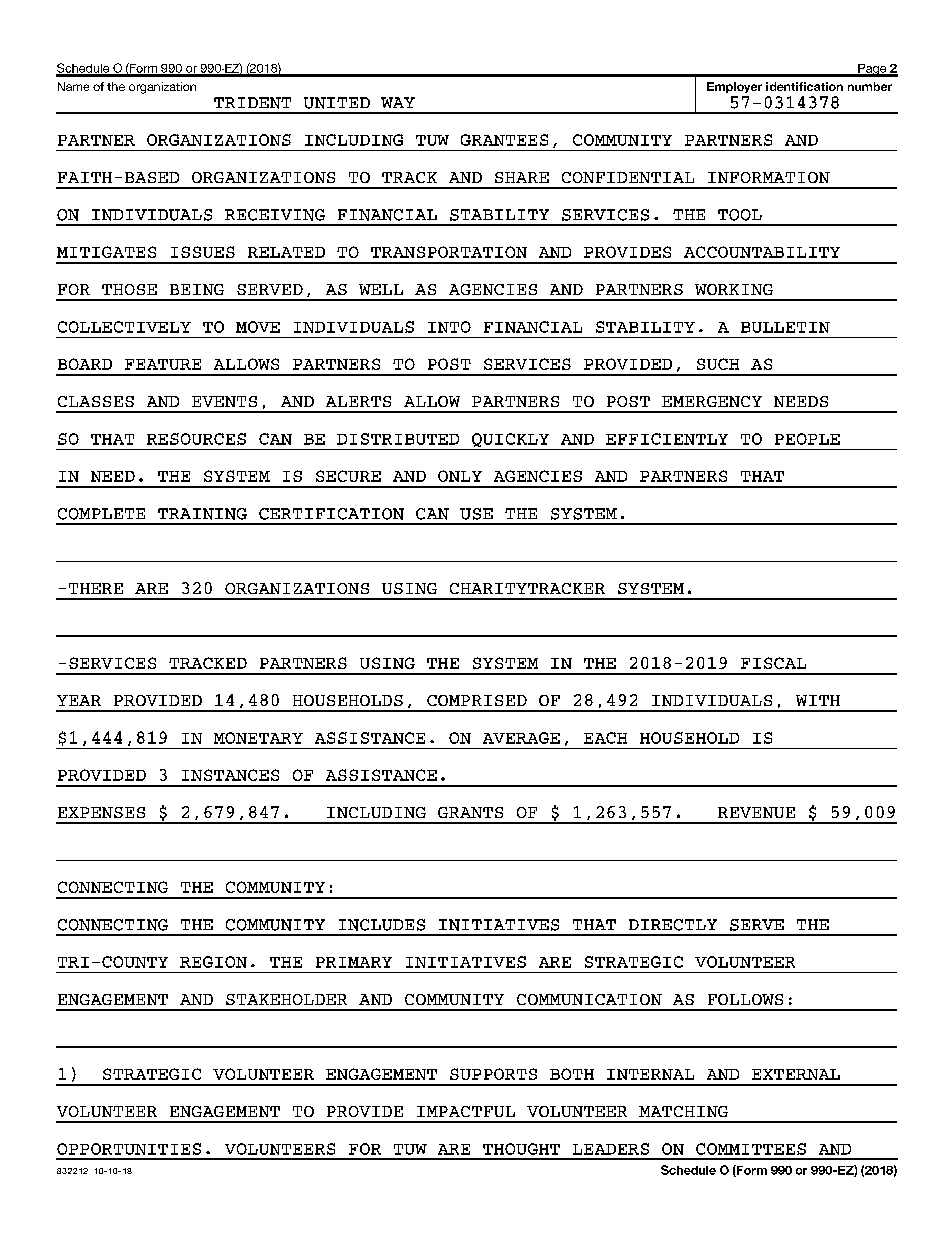  I want to click on BULLETIN, so click(785, 327).
